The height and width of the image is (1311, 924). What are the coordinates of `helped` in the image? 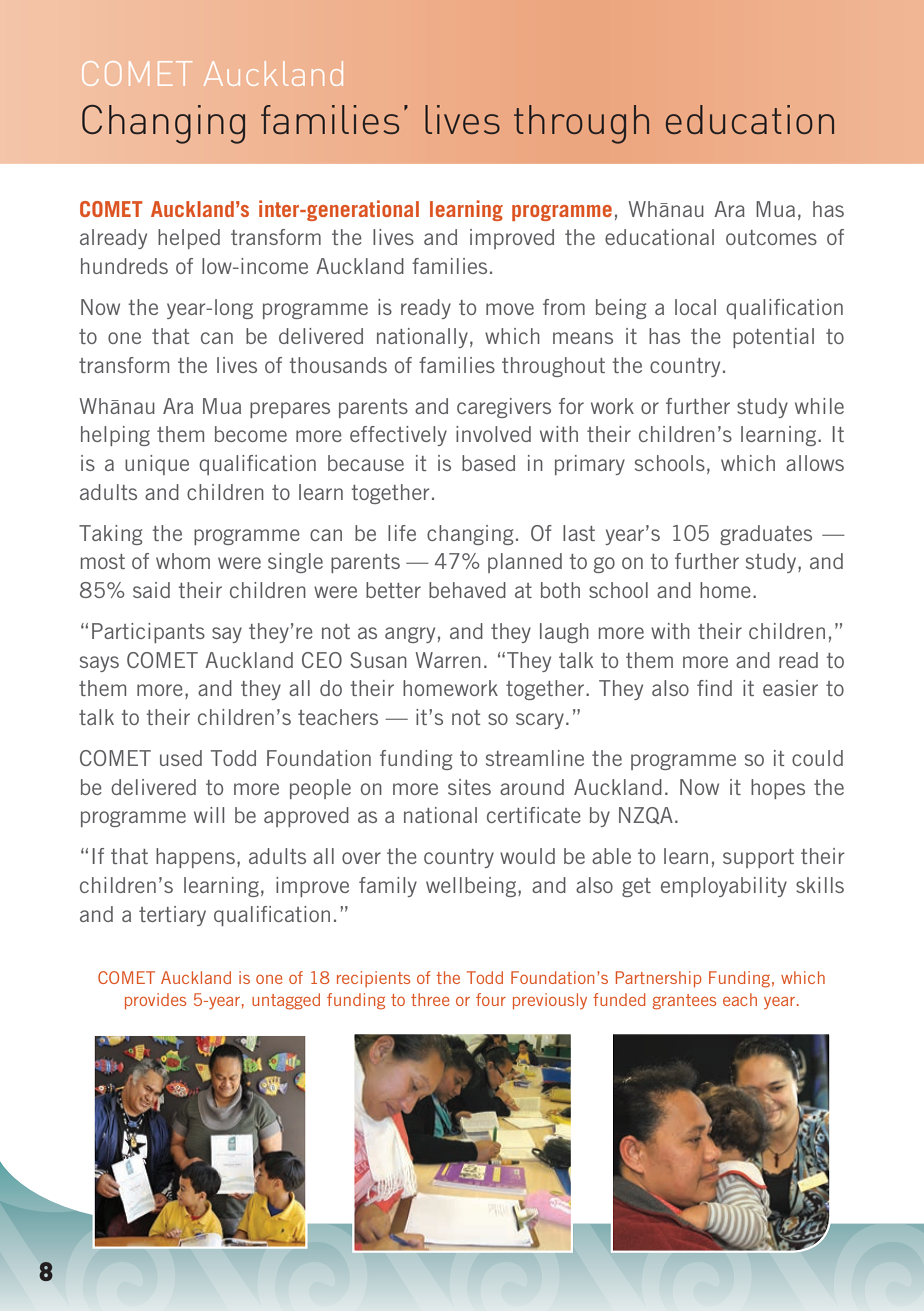 It's located at (189, 239).
